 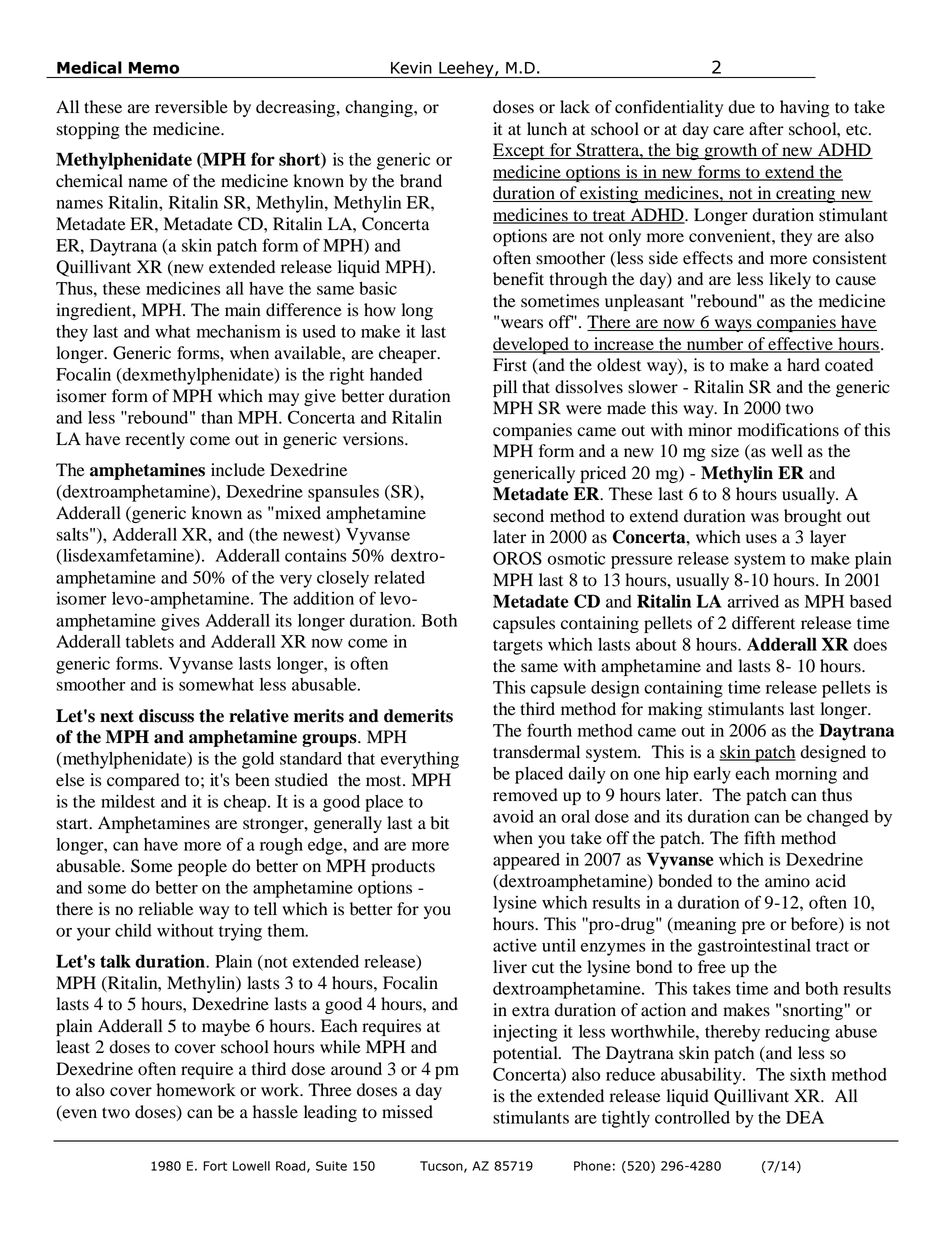 I want to click on missed, so click(x=407, y=1112).
